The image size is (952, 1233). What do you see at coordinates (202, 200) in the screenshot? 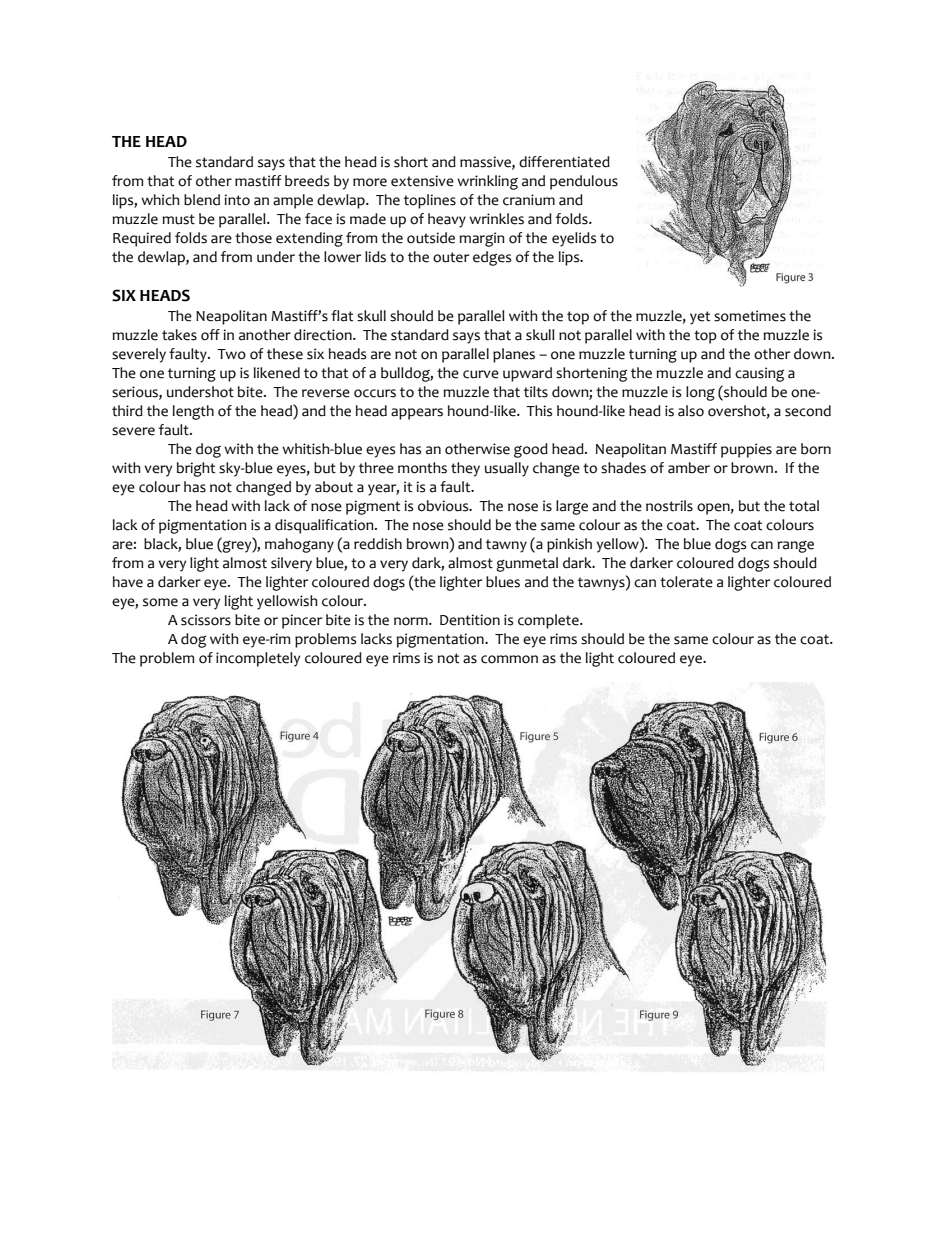
I see `blend` at bounding box center [202, 200].
